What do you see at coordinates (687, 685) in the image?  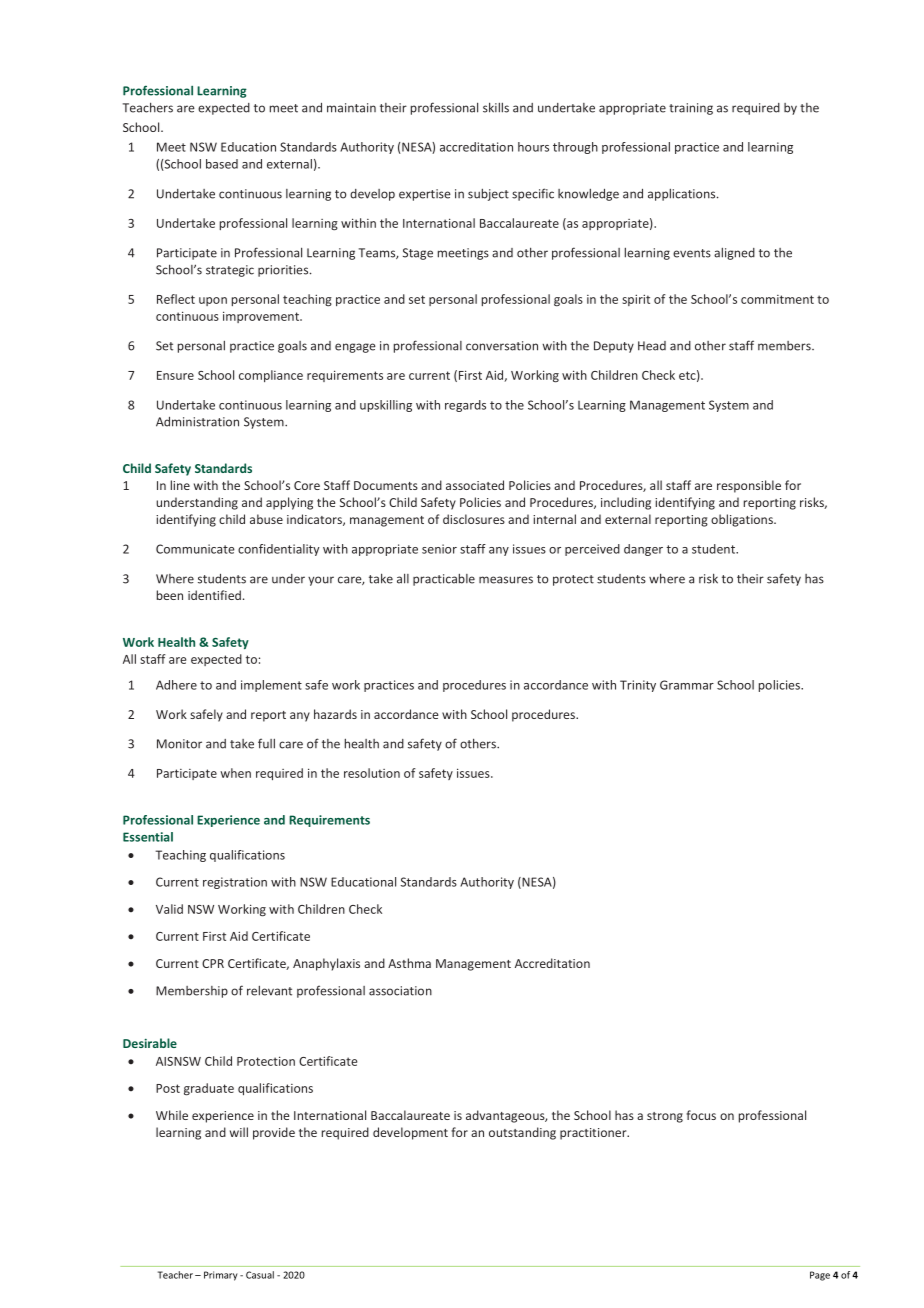 I see `Grammar` at bounding box center [687, 685].
